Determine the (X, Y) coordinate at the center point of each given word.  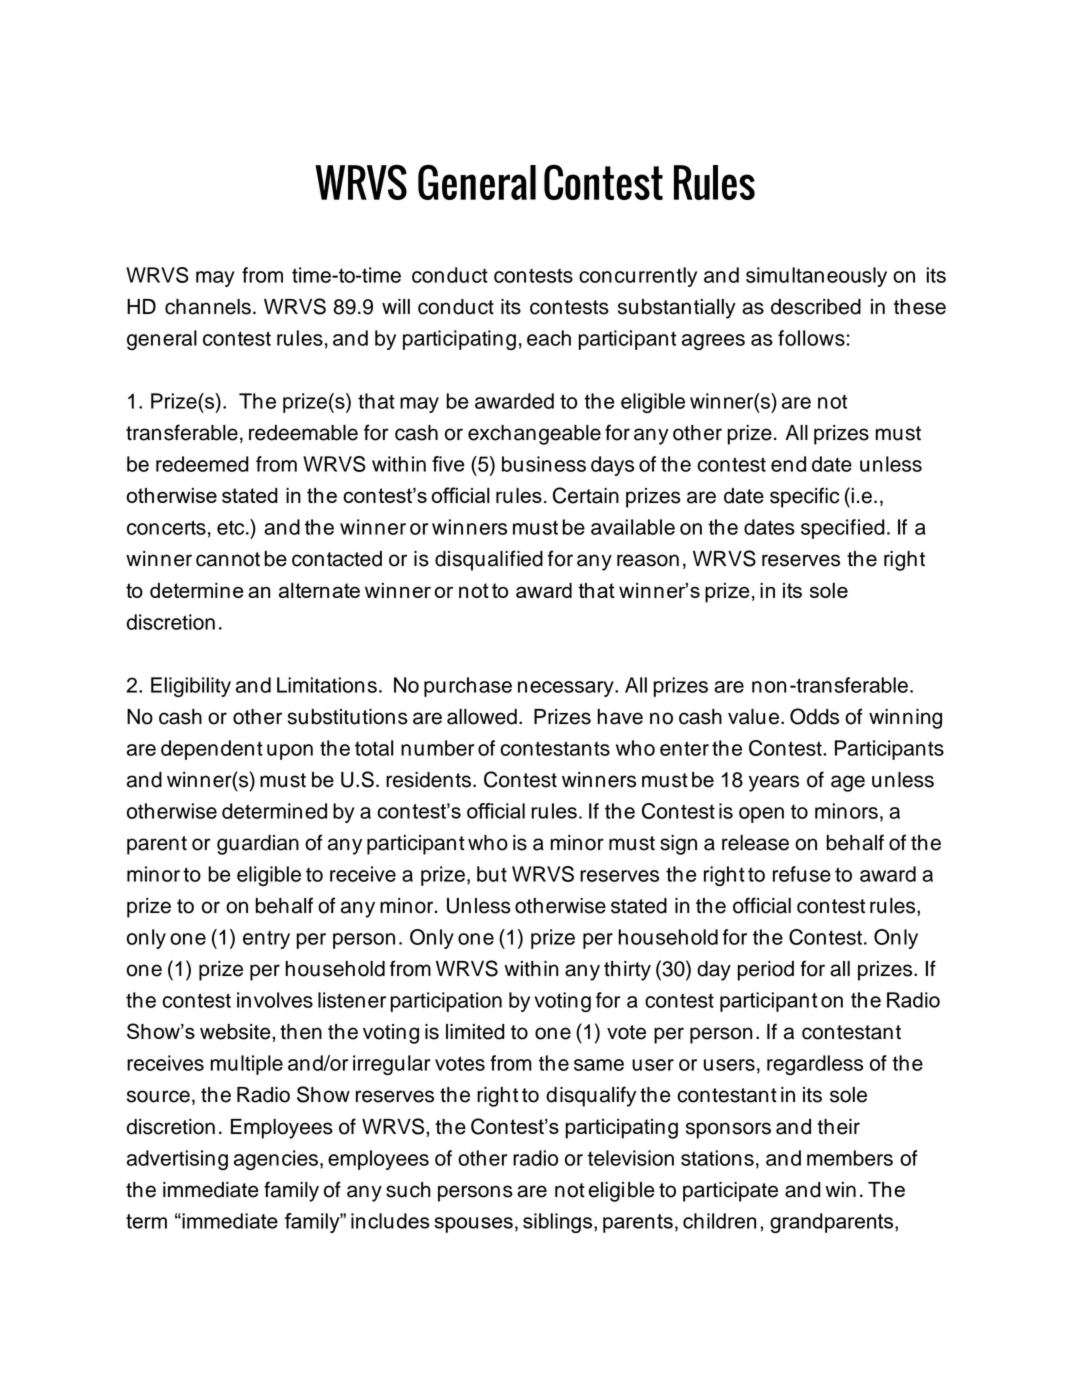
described (816, 307)
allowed (482, 717)
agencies (276, 1160)
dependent (212, 750)
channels (208, 307)
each (549, 338)
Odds (814, 716)
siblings (557, 1223)
